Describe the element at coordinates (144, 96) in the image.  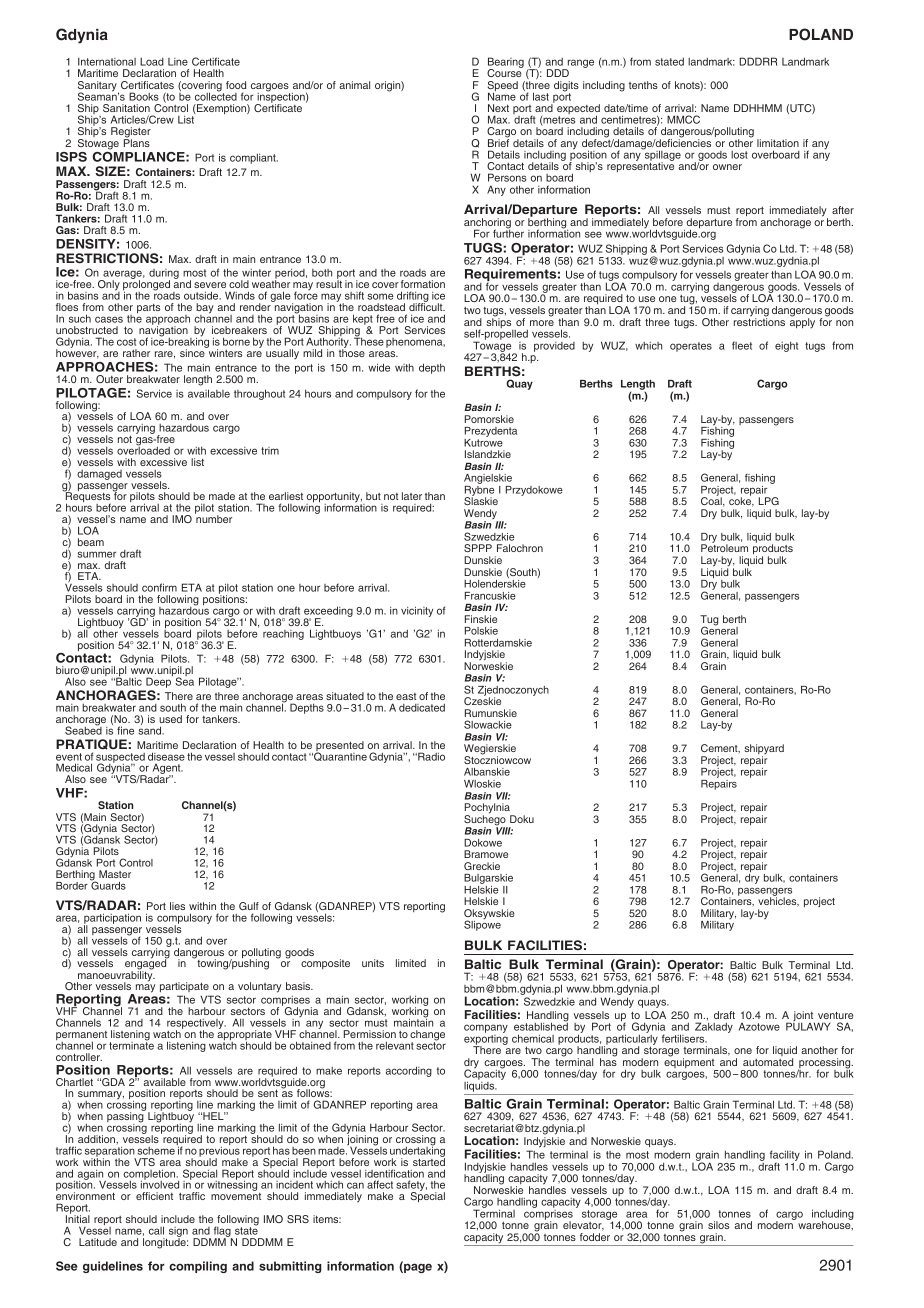
I see `Books` at that location.
